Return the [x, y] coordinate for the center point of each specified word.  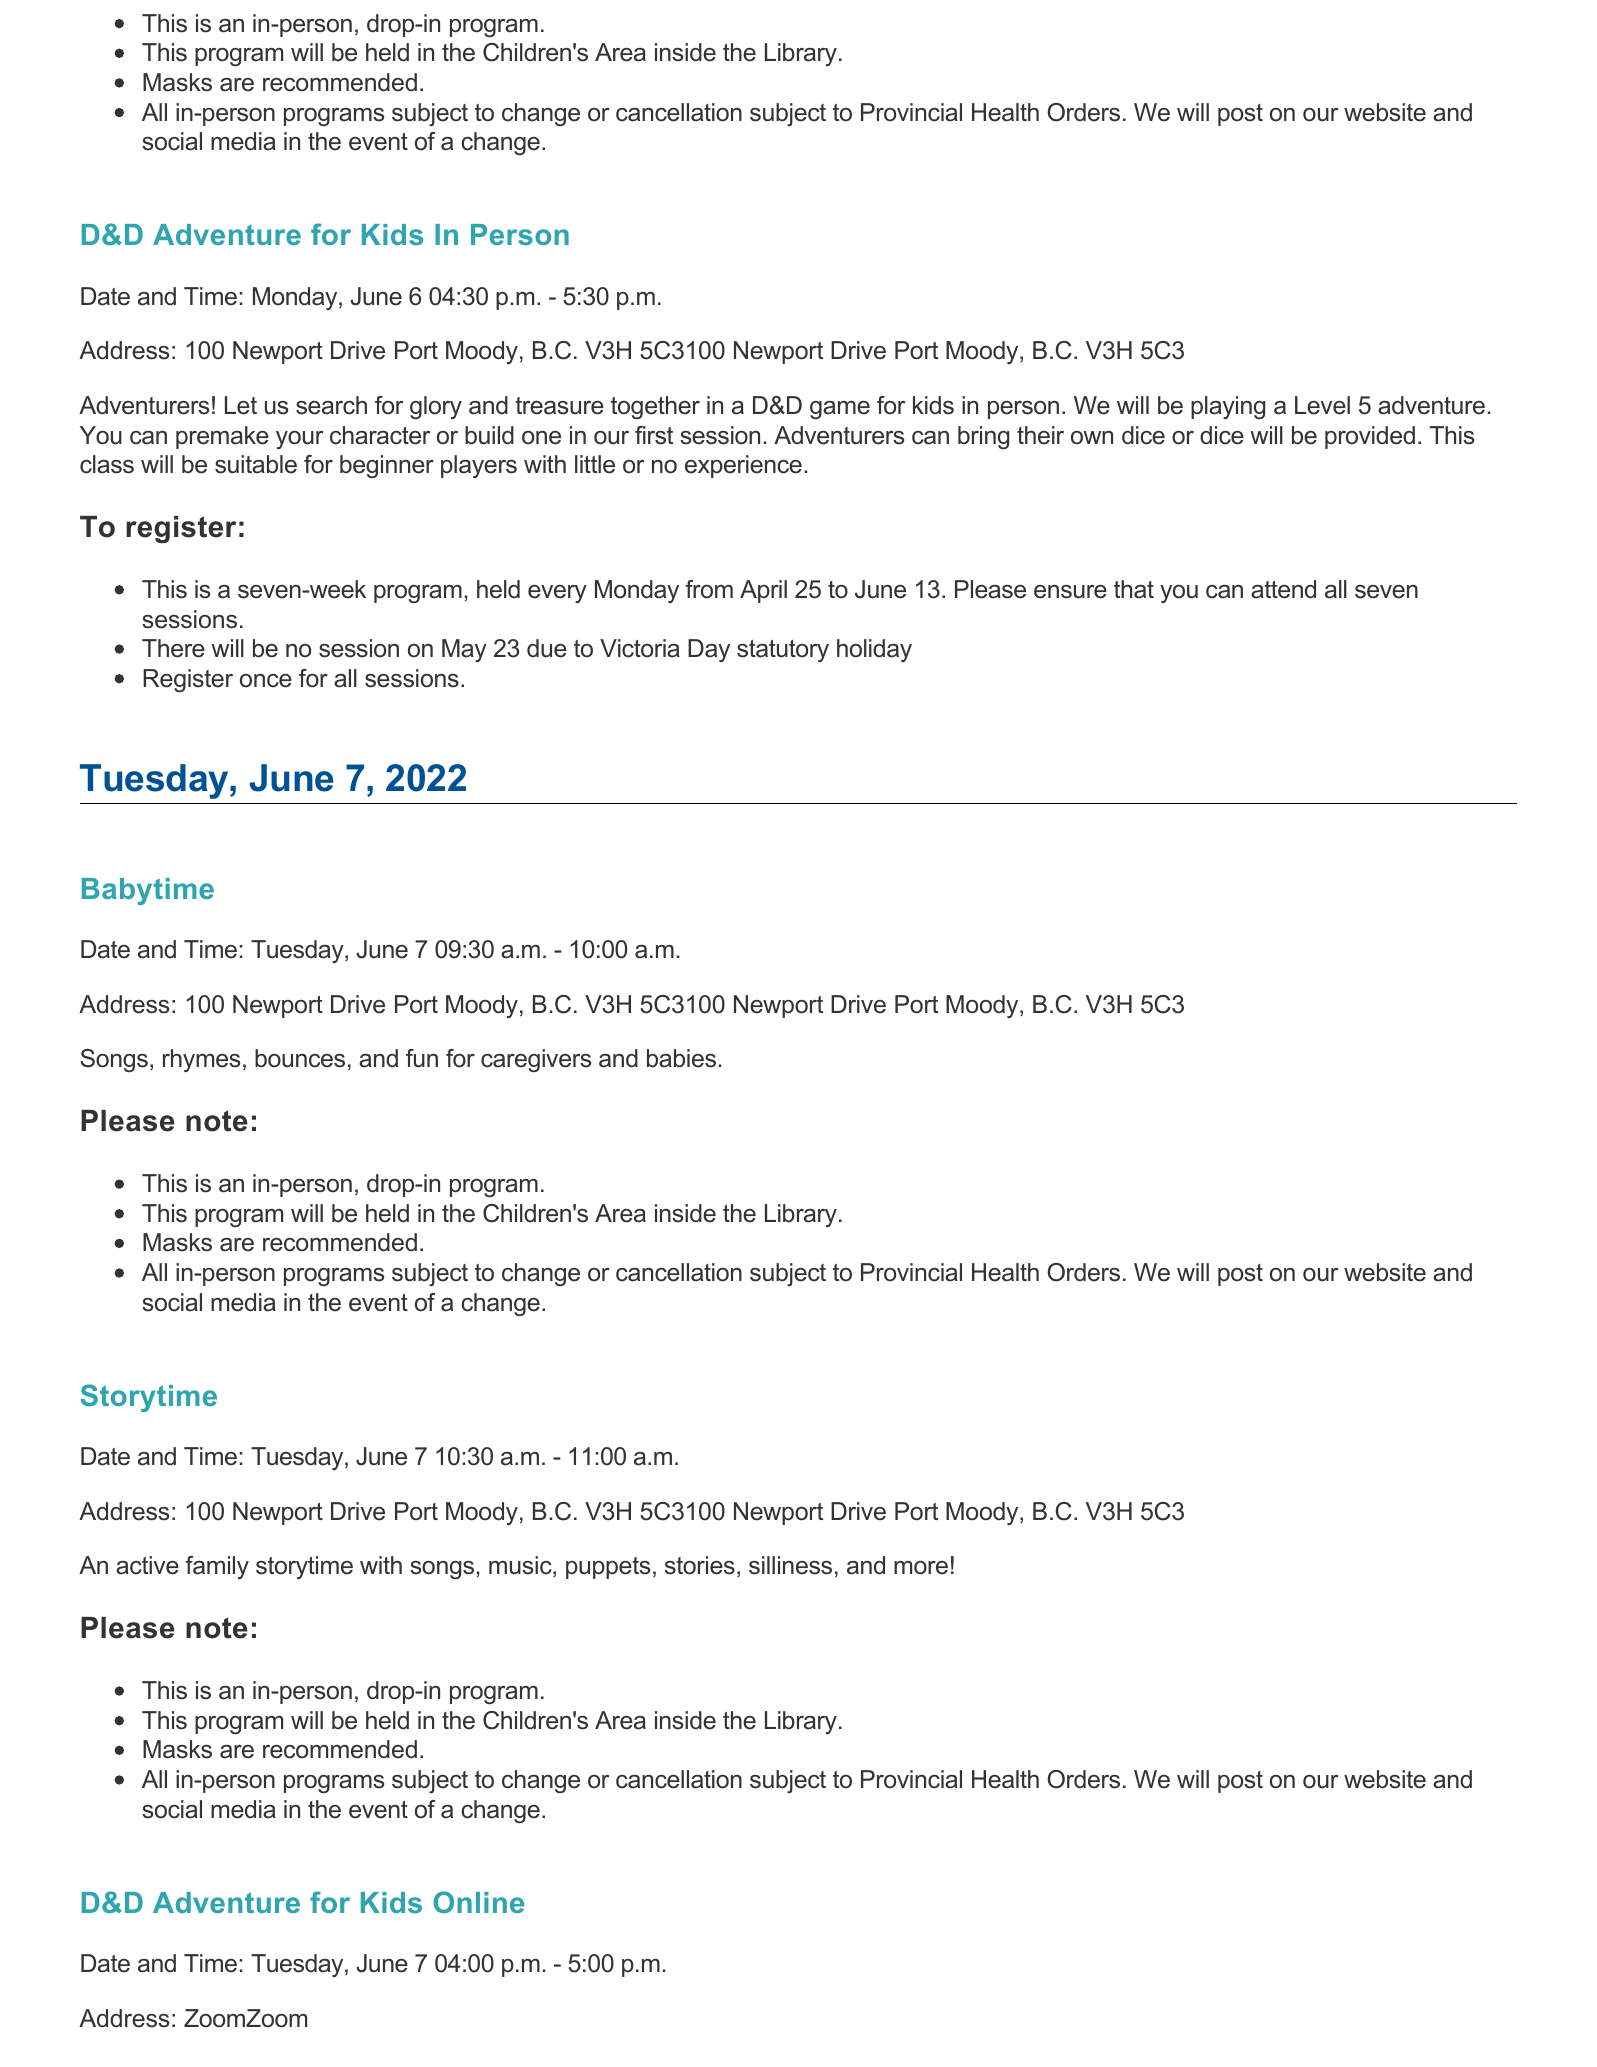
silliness [790, 1565]
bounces [300, 1058]
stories [700, 1565]
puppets [608, 1568]
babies [681, 1058]
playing [1228, 407]
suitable [256, 464]
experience [743, 466]
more [921, 1568]
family [217, 1567]
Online [478, 1902]
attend [1283, 589]
